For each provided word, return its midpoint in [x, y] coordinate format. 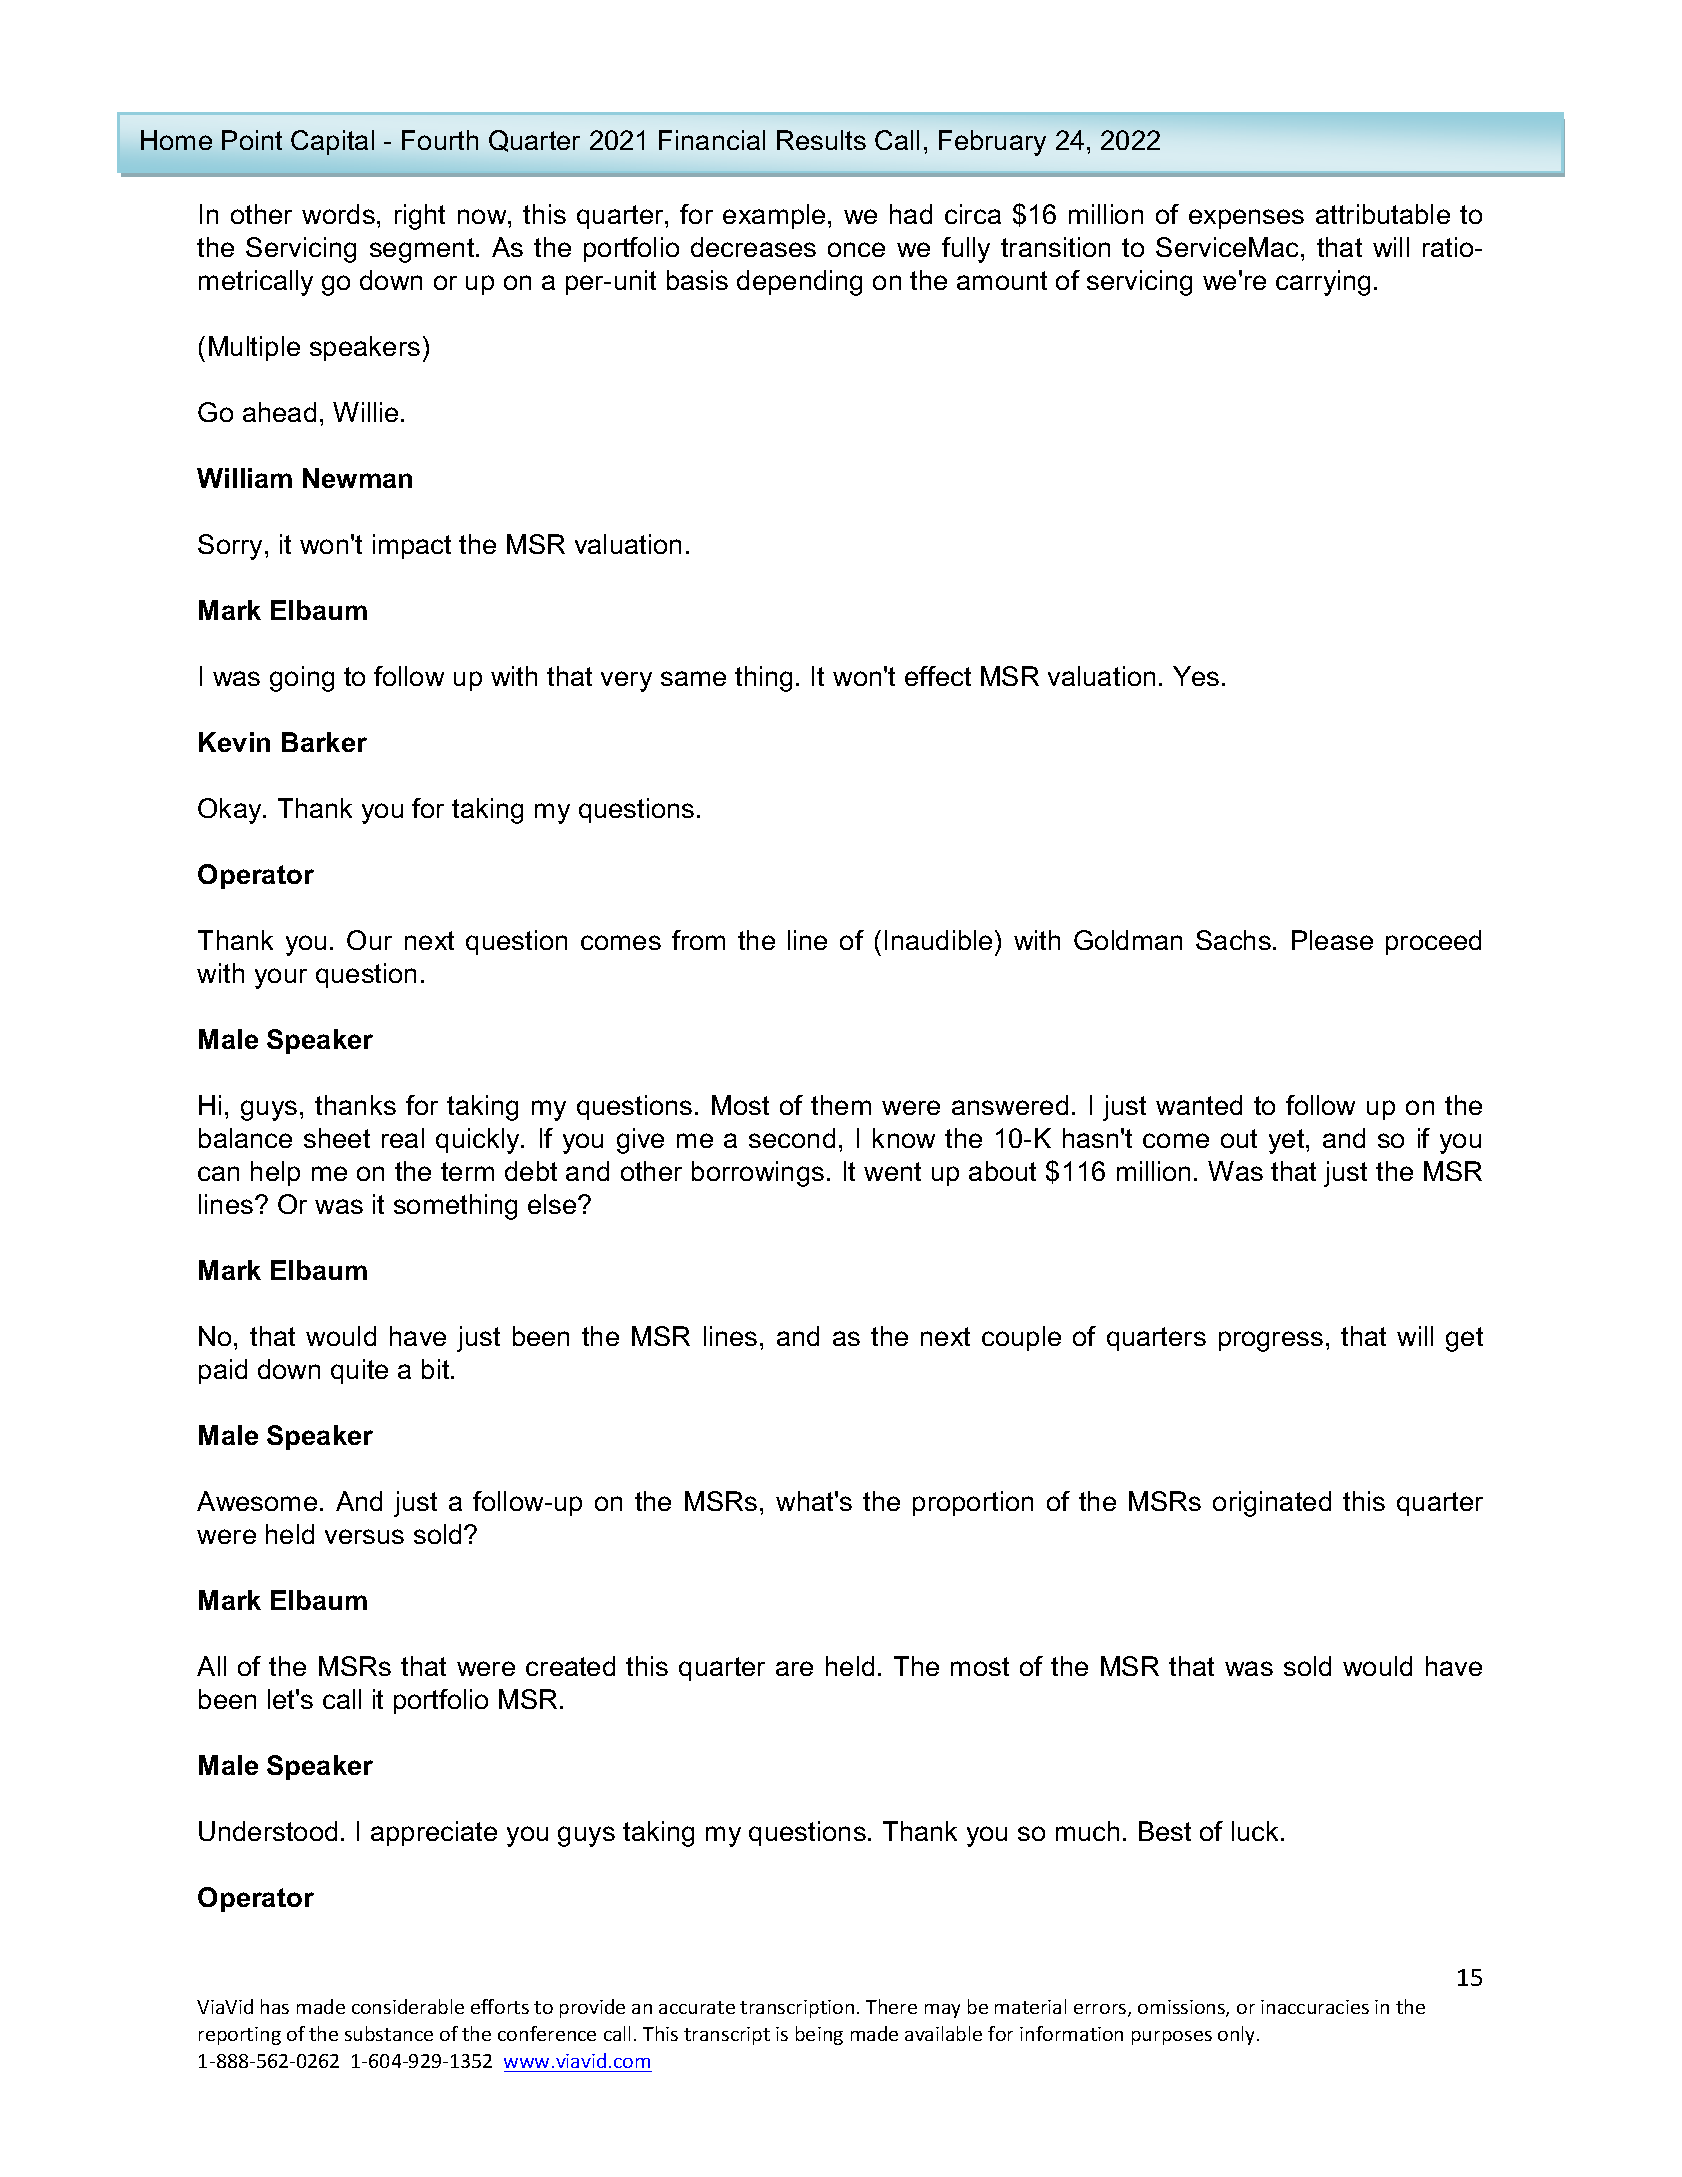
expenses [1246, 219]
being [819, 2035]
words [338, 214]
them [841, 1105]
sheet [337, 1138]
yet [1288, 1141]
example [774, 216]
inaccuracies [1315, 2007]
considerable [408, 2006]
